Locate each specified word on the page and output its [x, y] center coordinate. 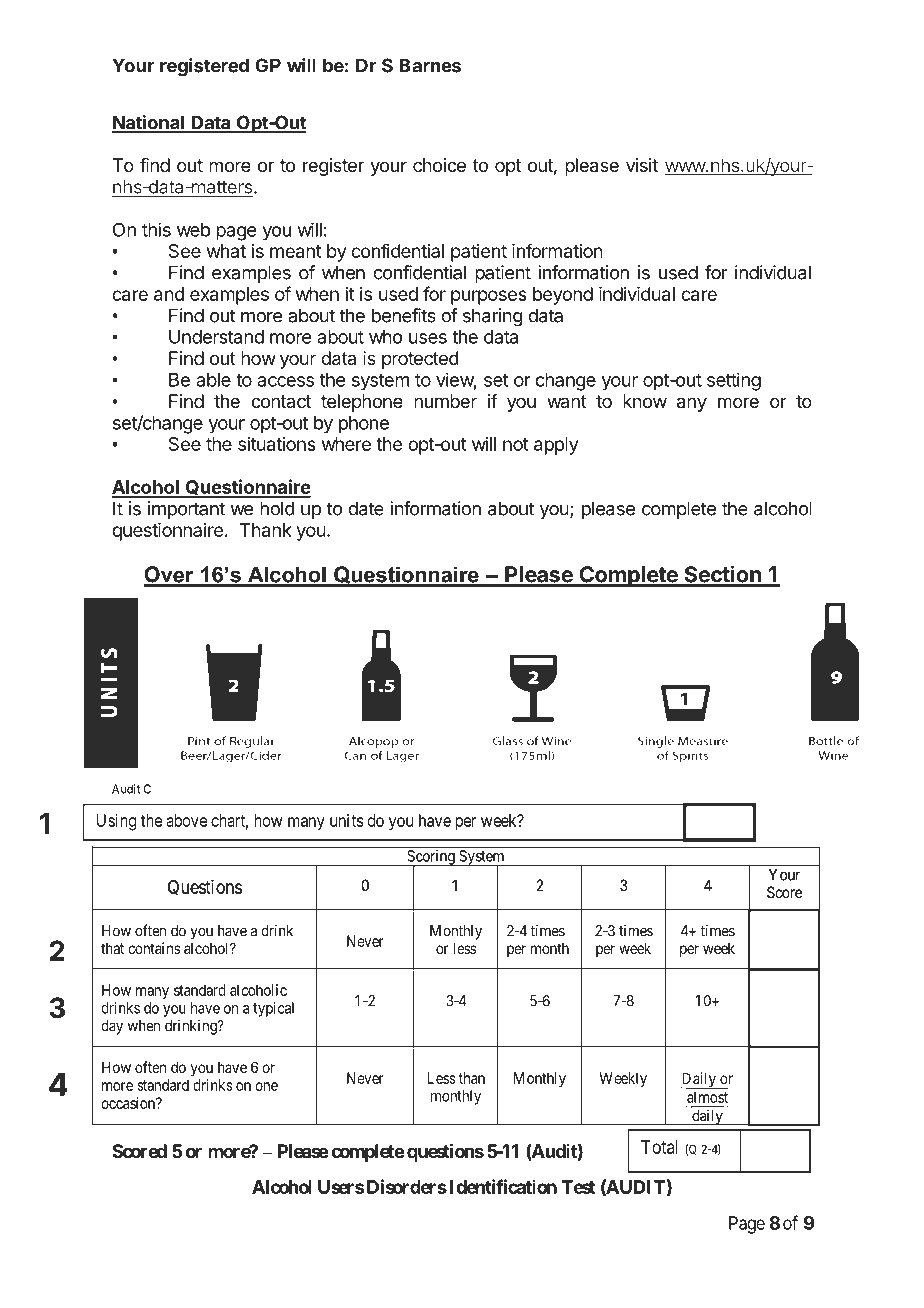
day [112, 1027]
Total [659, 1147]
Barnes [430, 65]
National [149, 123]
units [347, 820]
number [445, 401]
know [645, 401]
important [186, 510]
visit [642, 165]
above [186, 820]
